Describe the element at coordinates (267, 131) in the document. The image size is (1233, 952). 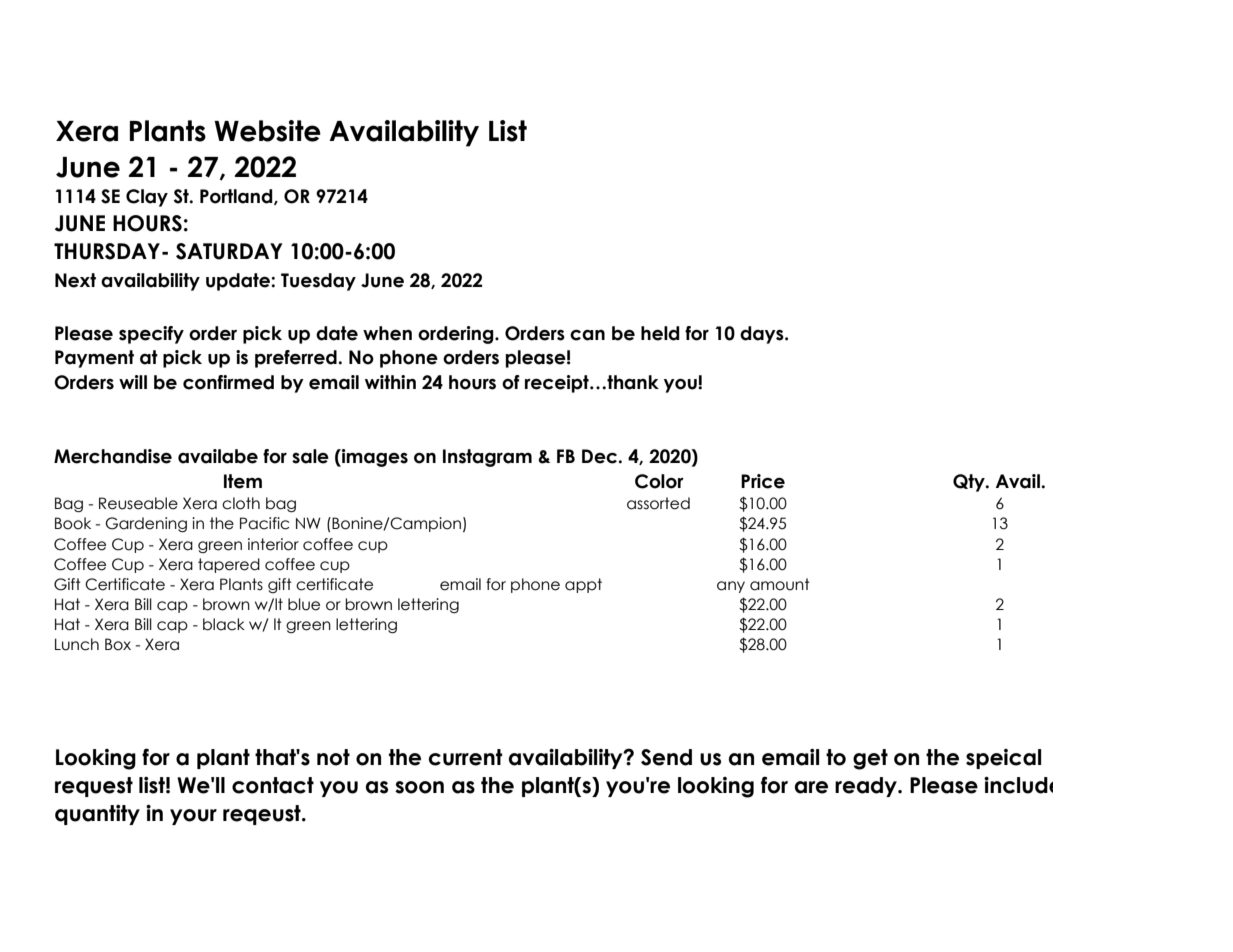
I see `Website` at that location.
